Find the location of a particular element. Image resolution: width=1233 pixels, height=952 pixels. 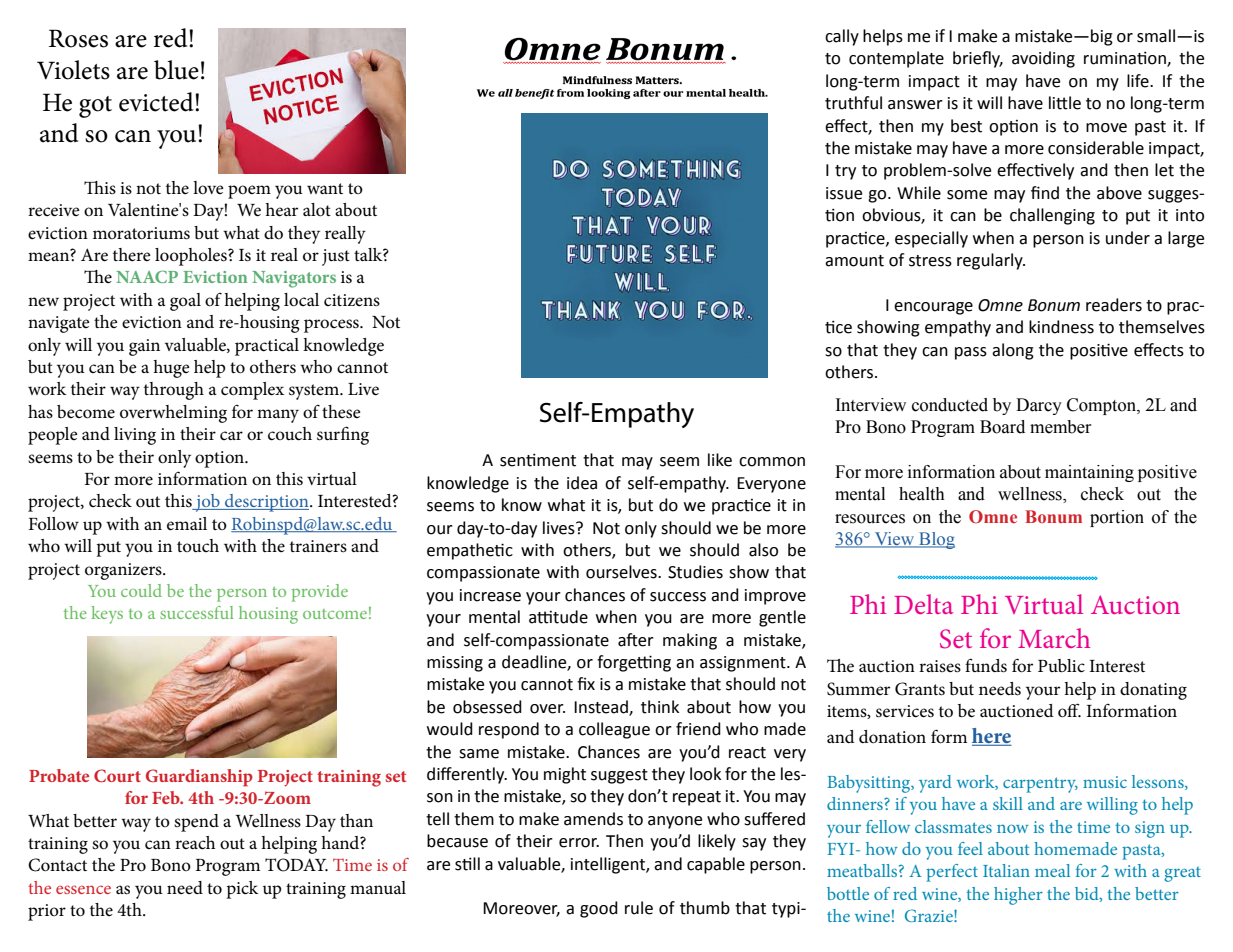

rule is located at coordinates (639, 908).
